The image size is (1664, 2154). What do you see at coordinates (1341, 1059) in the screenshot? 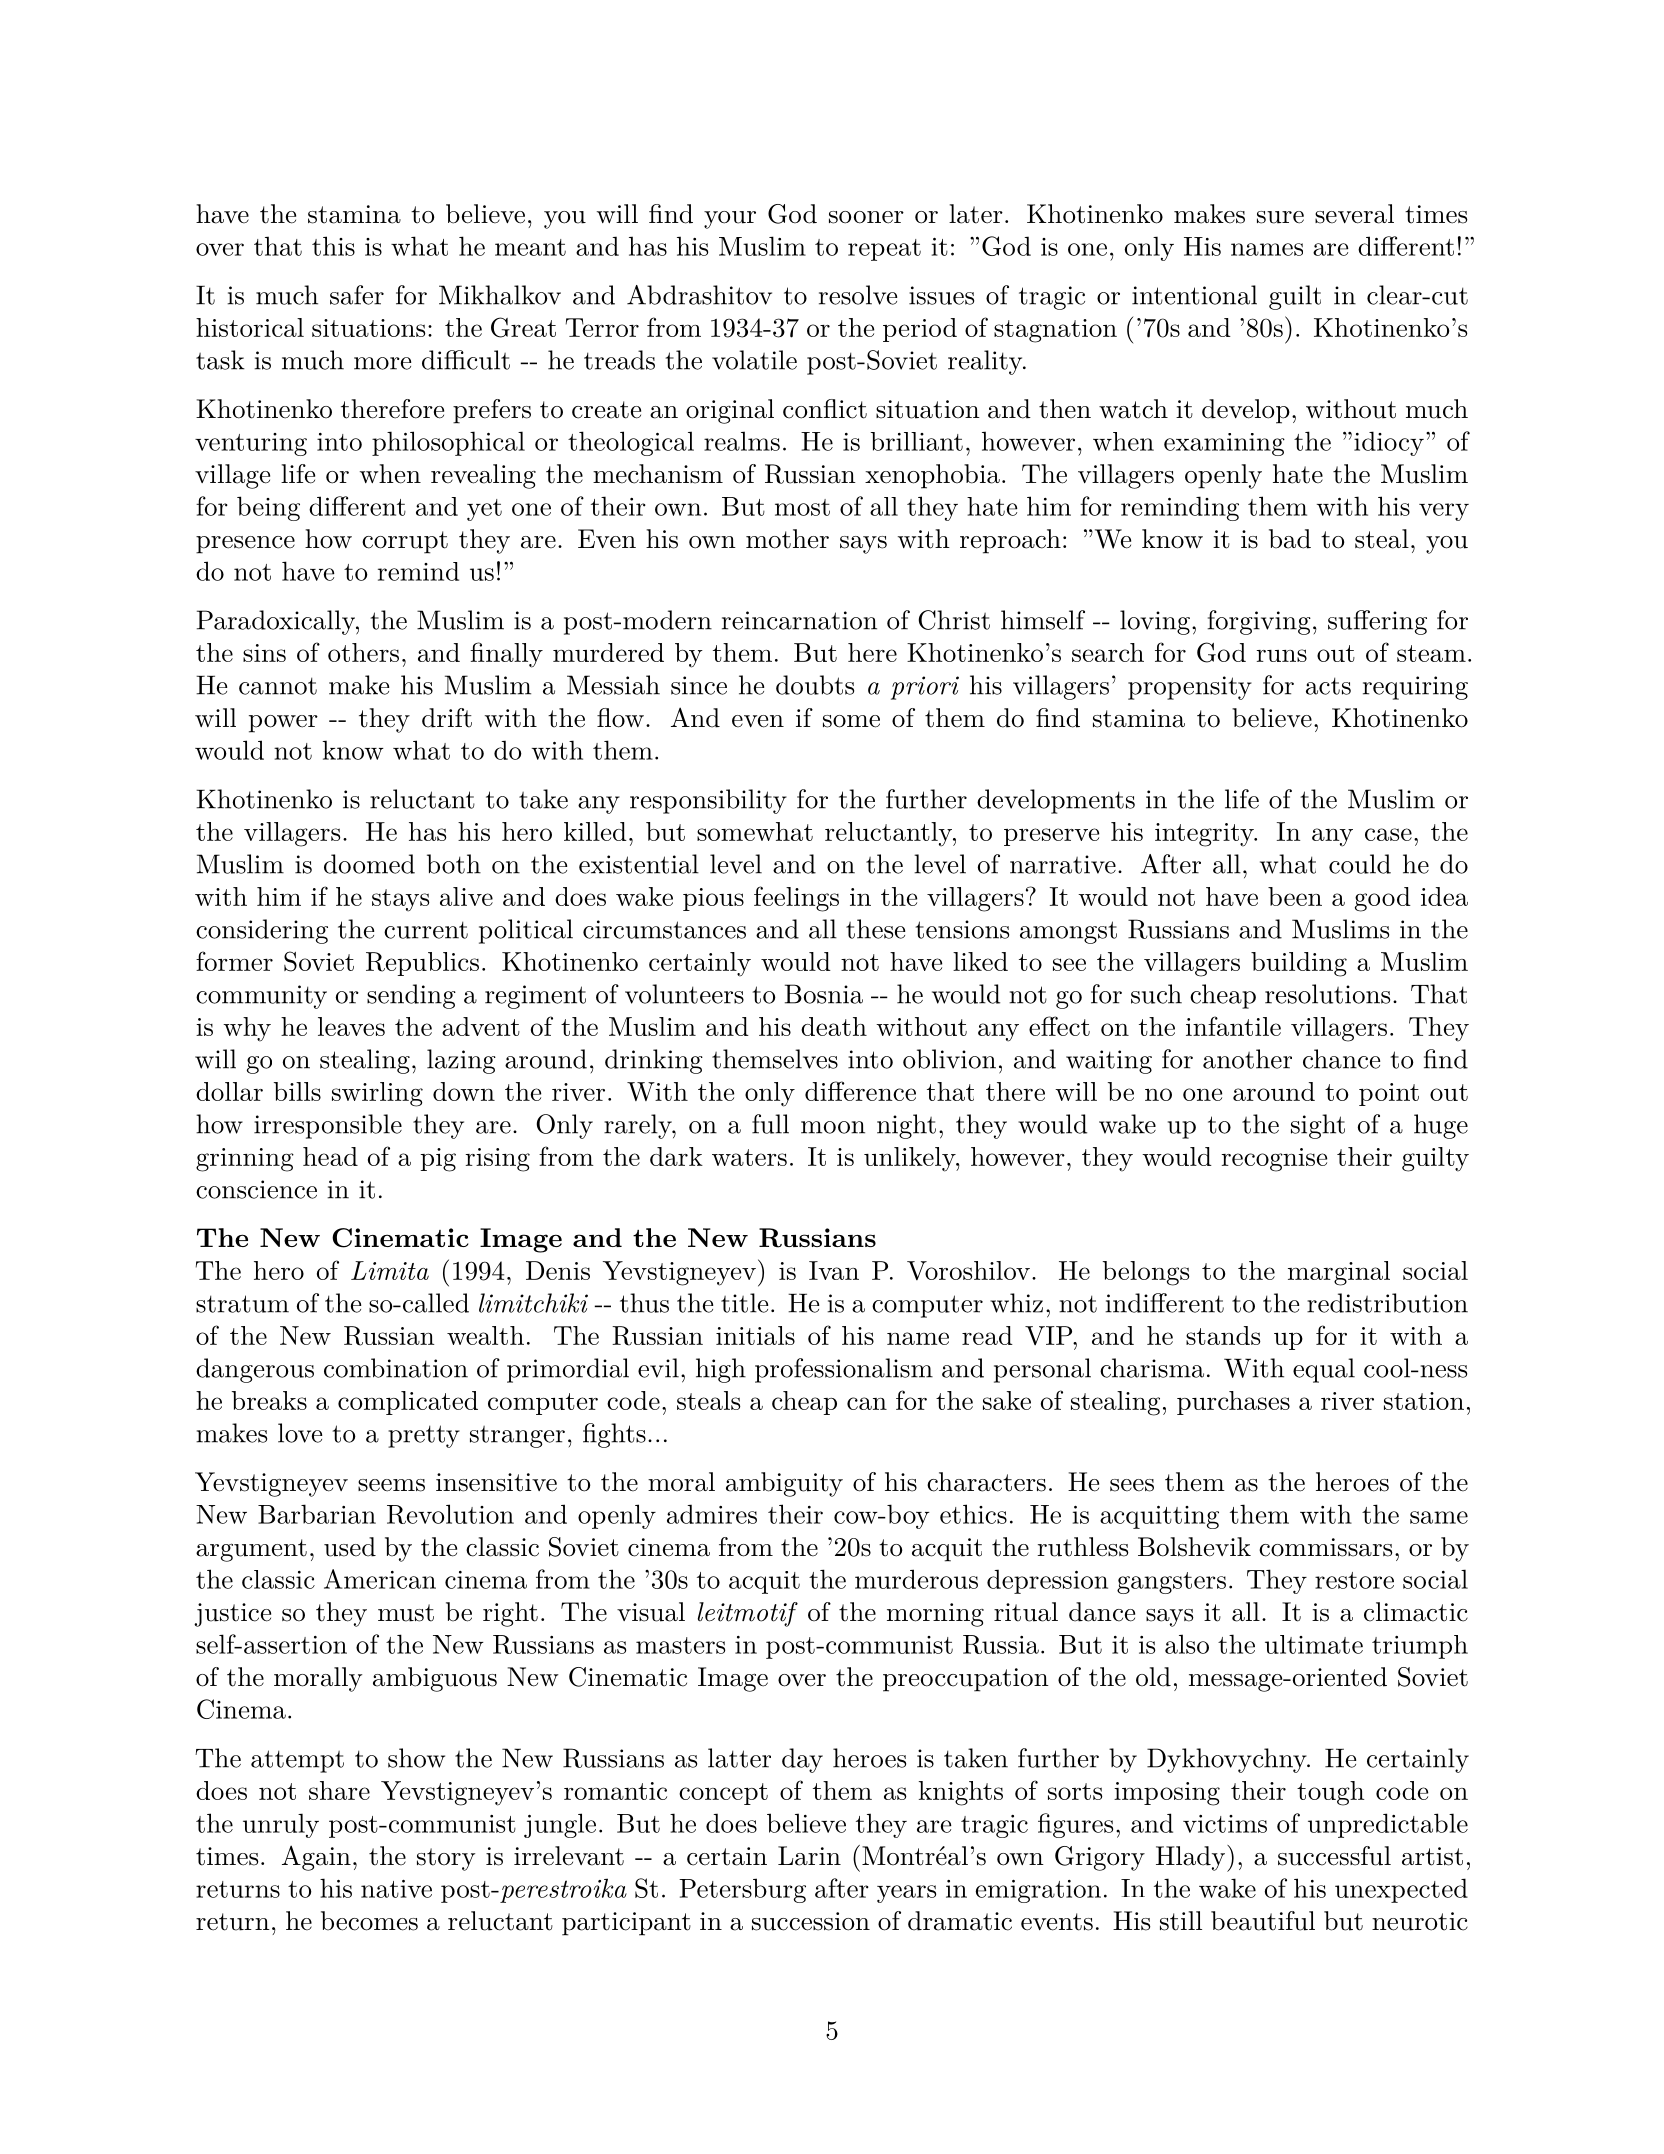
I see `chance` at bounding box center [1341, 1059].
